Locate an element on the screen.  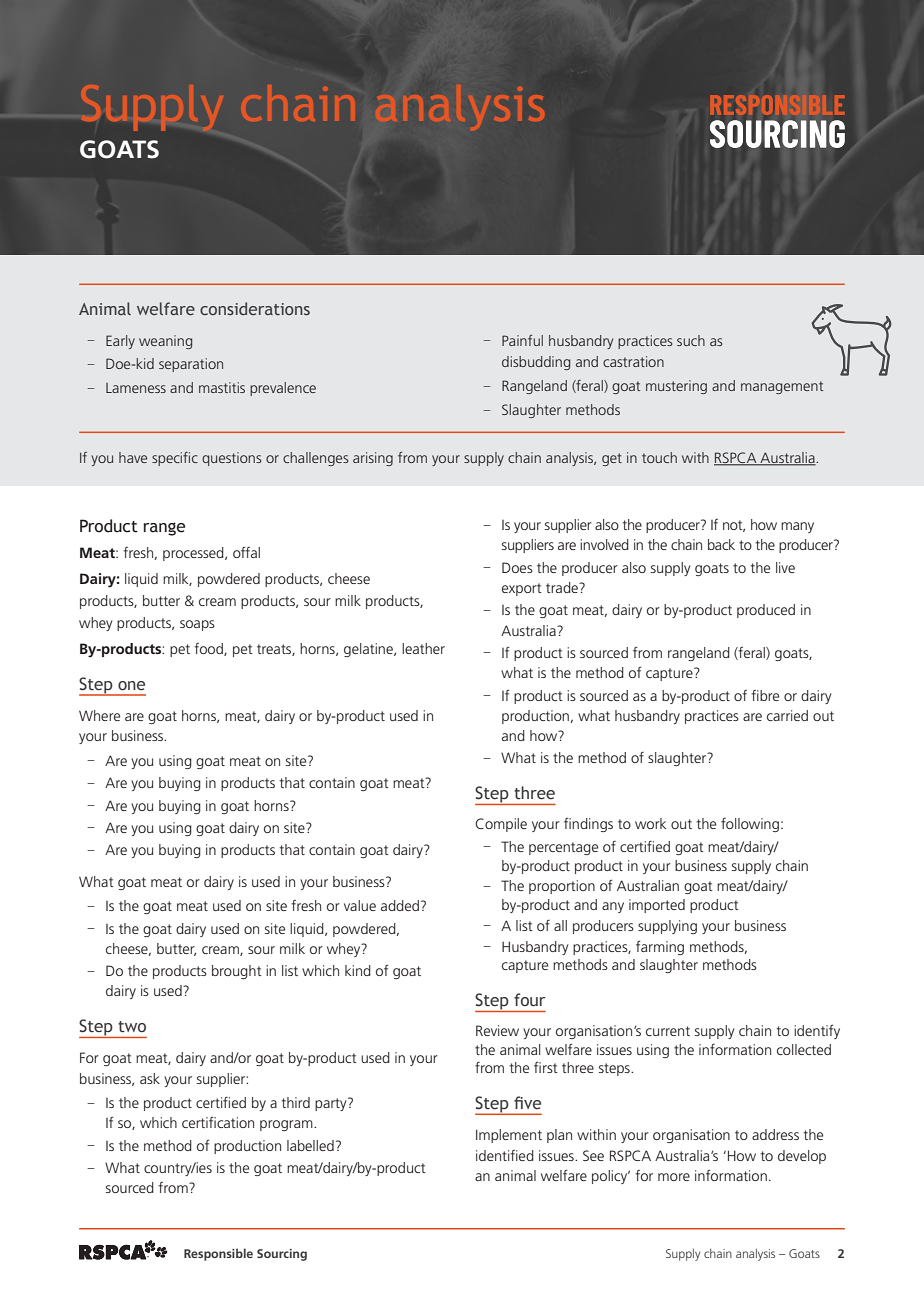
farming is located at coordinates (660, 947).
